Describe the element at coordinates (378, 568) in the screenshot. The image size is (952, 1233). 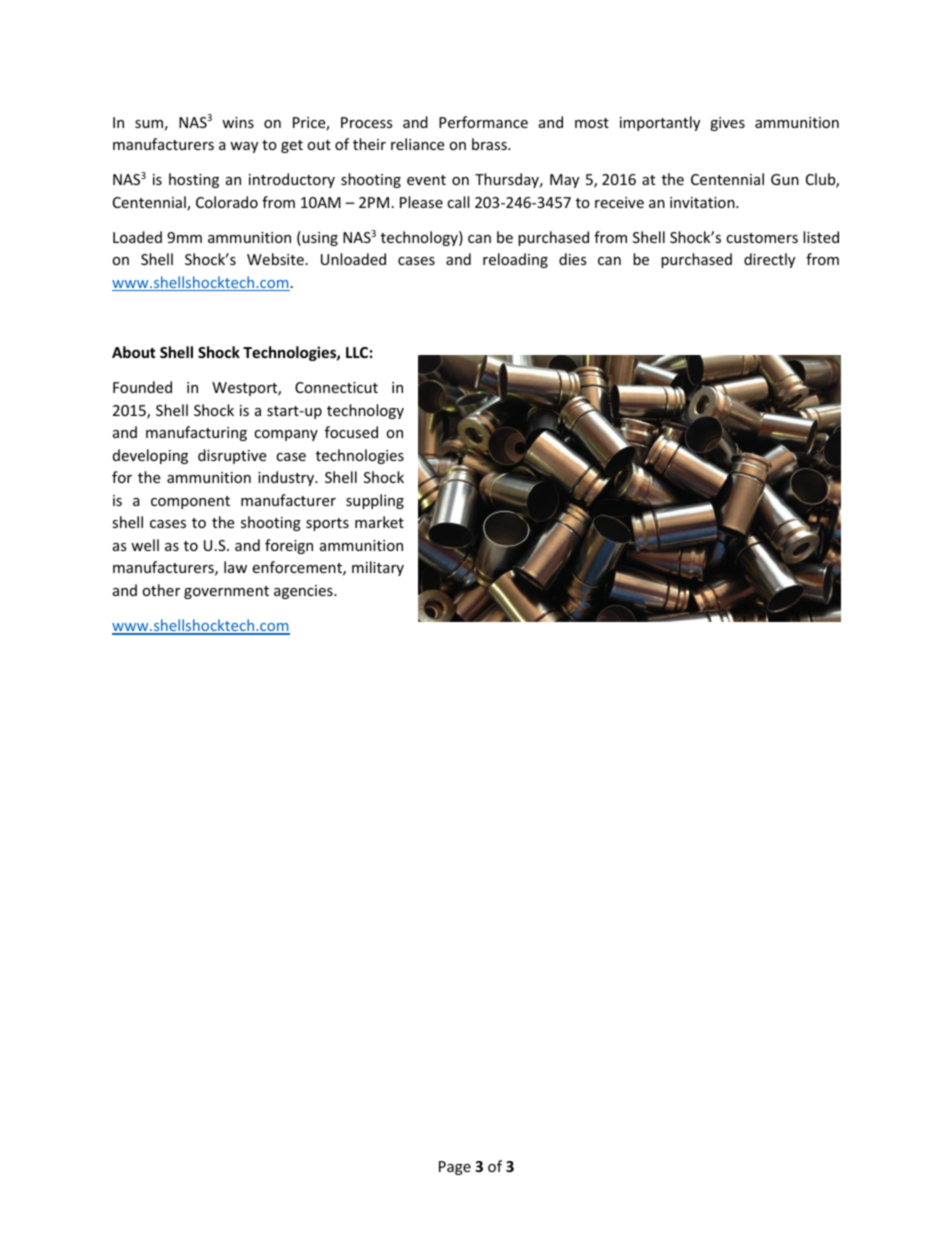
I see `military` at that location.
